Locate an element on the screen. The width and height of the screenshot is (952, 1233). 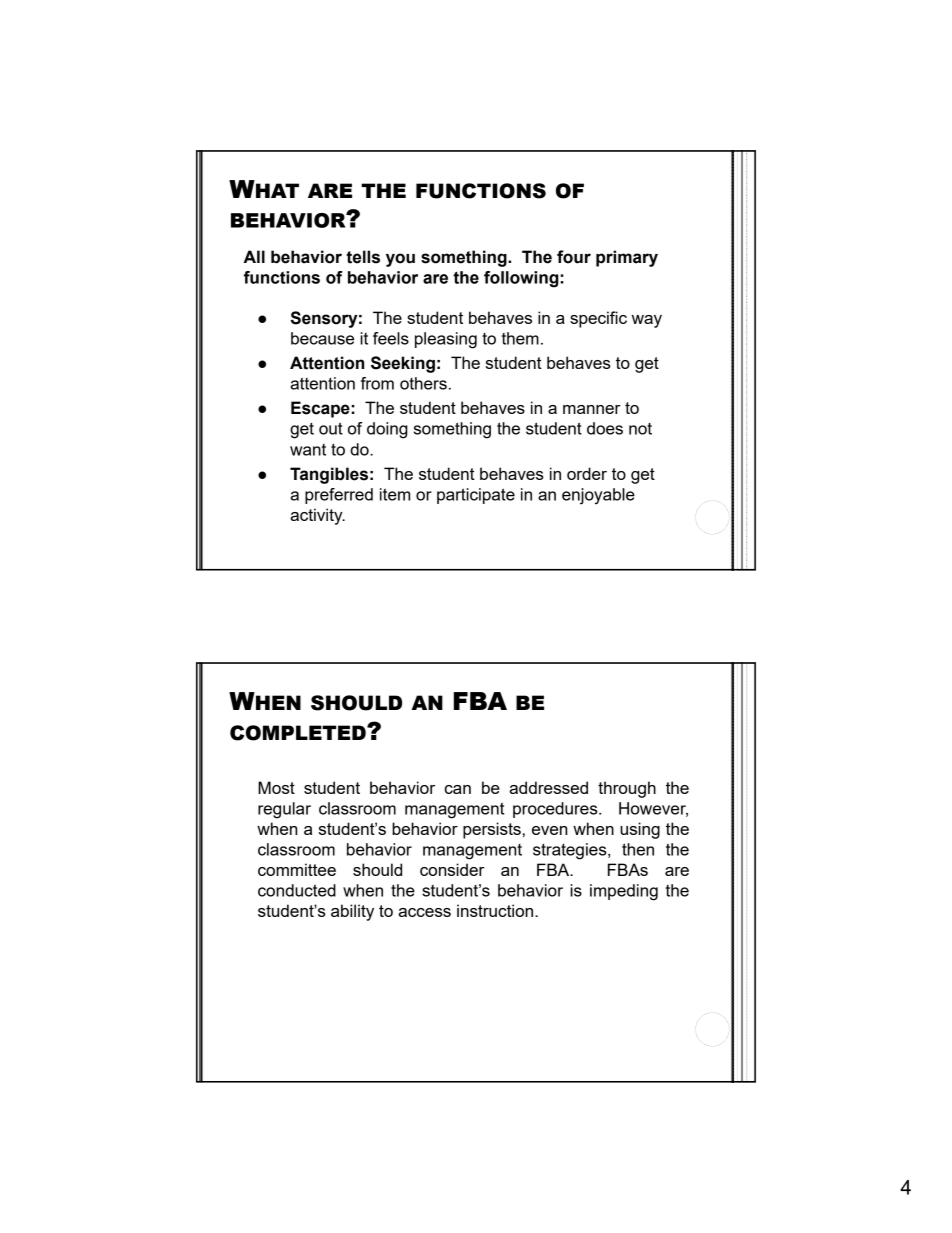
impeding is located at coordinates (624, 892).
